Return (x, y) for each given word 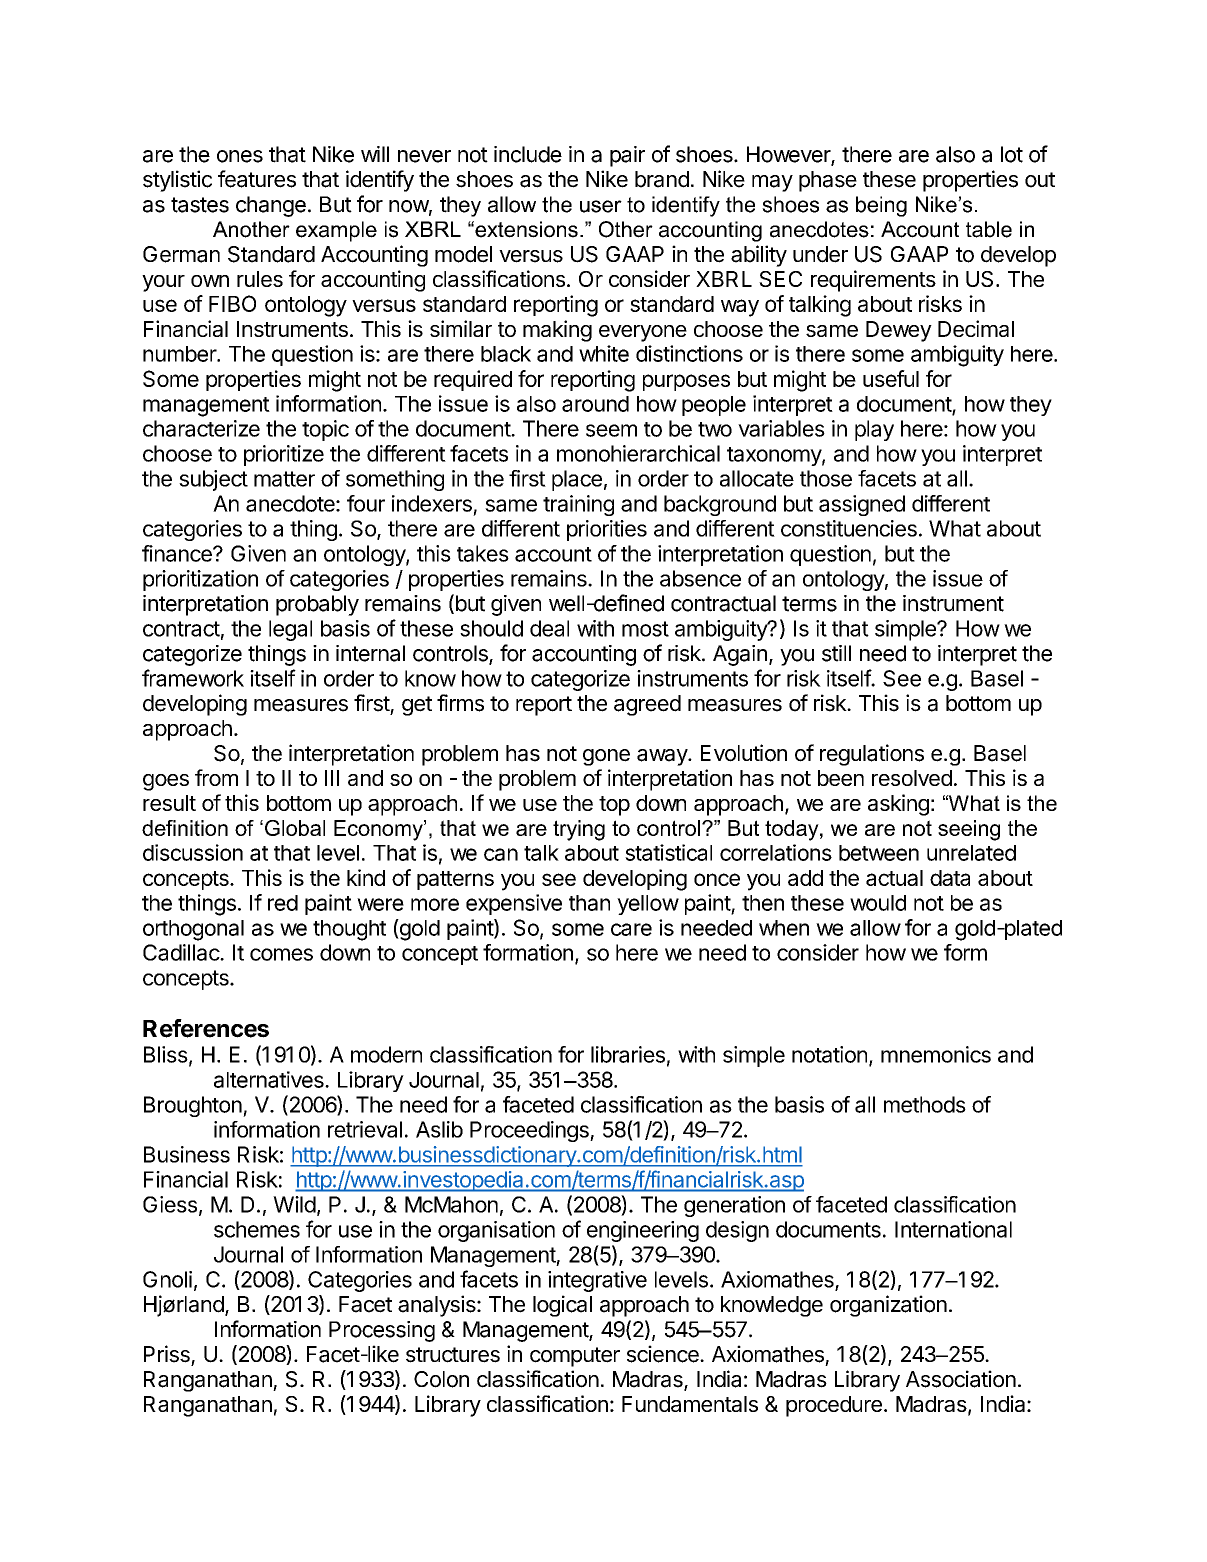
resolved (912, 778)
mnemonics (936, 1054)
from (216, 777)
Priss (167, 1354)
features (257, 179)
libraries (628, 1054)
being (881, 206)
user (601, 206)
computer (575, 1357)
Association (961, 1379)
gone (606, 757)
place (577, 480)
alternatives (270, 1079)
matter (284, 479)
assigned (862, 505)
